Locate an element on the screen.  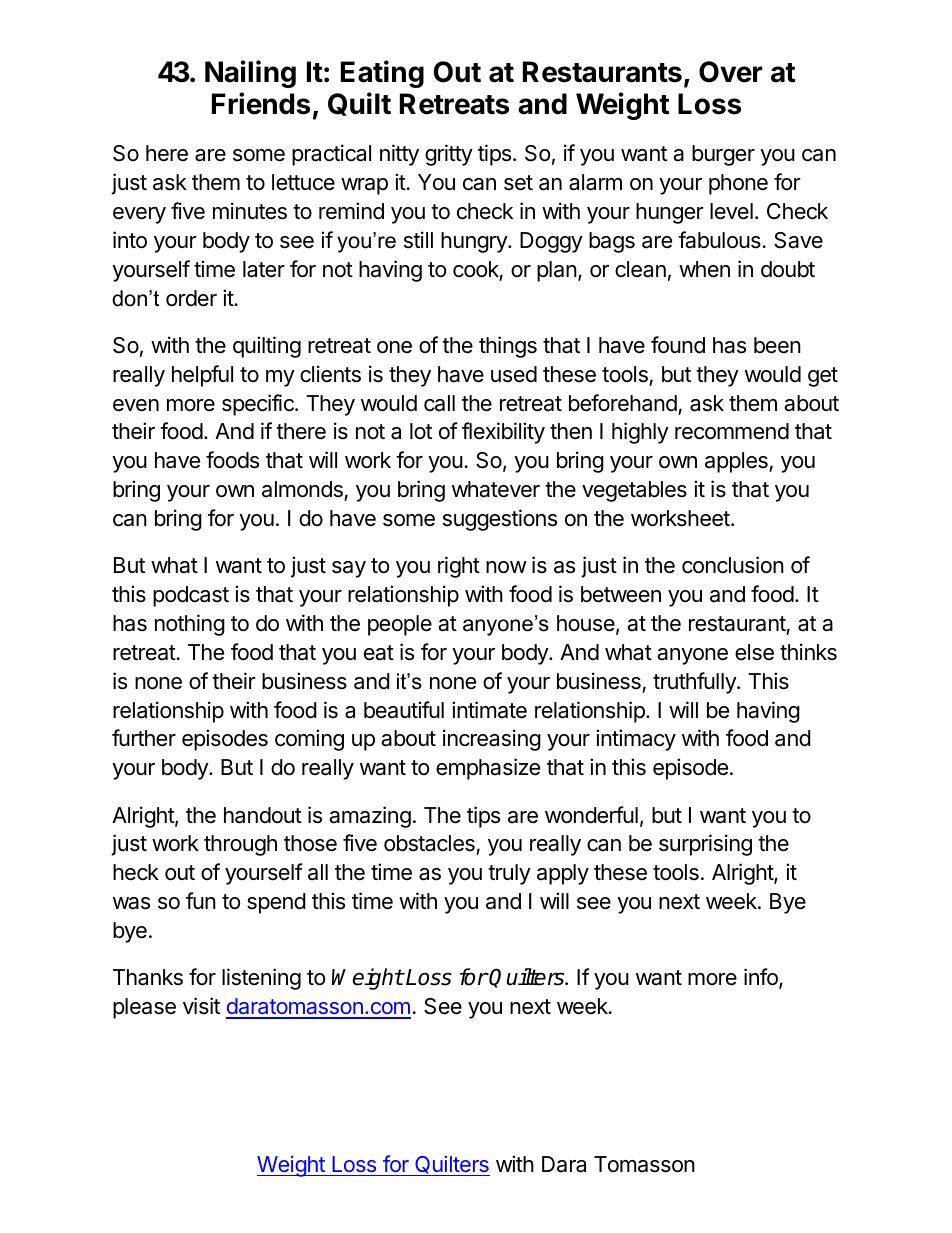
truthfully is located at coordinates (695, 683).
